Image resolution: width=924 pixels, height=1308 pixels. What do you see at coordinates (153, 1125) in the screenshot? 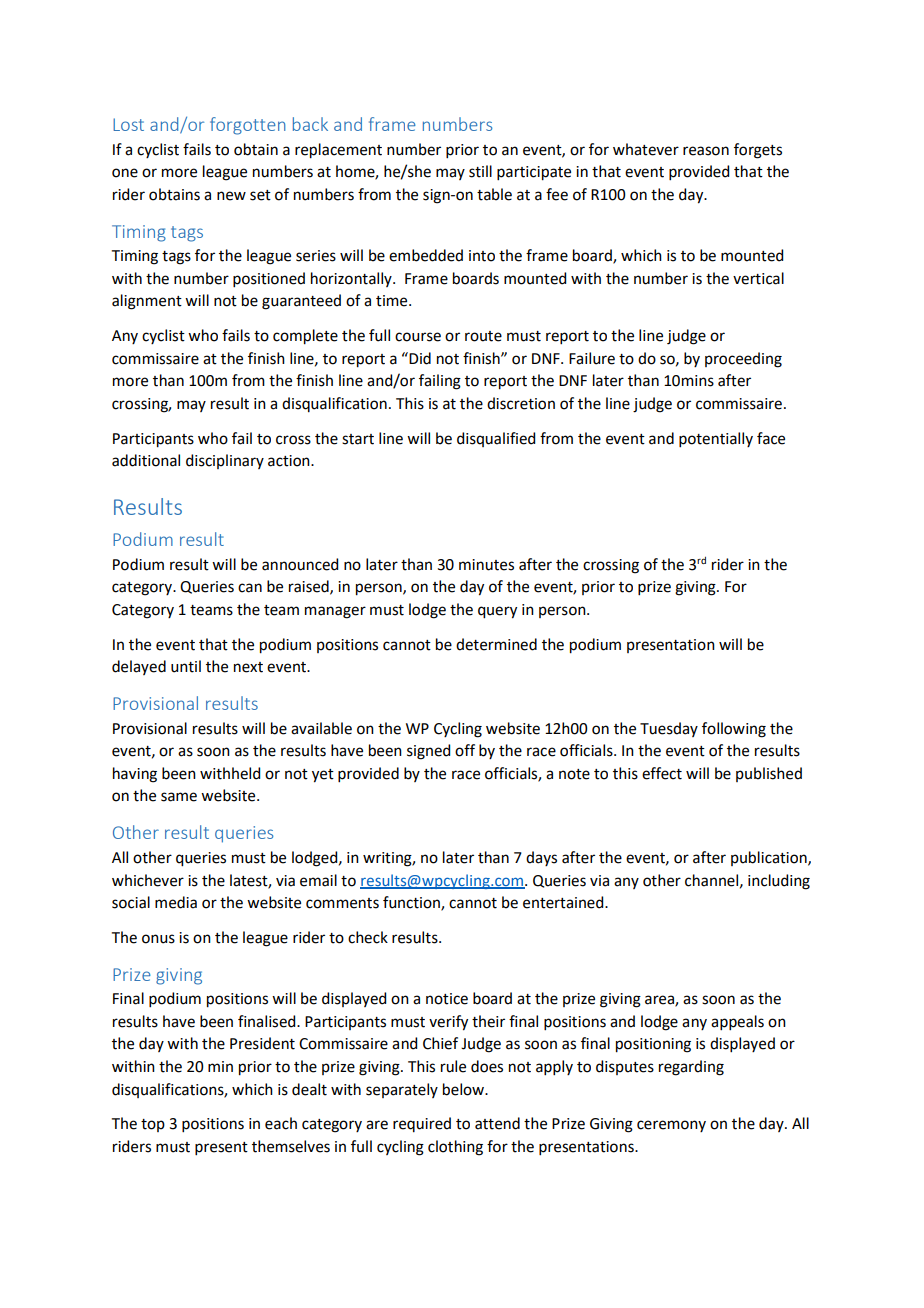
I see `top` at bounding box center [153, 1125].
